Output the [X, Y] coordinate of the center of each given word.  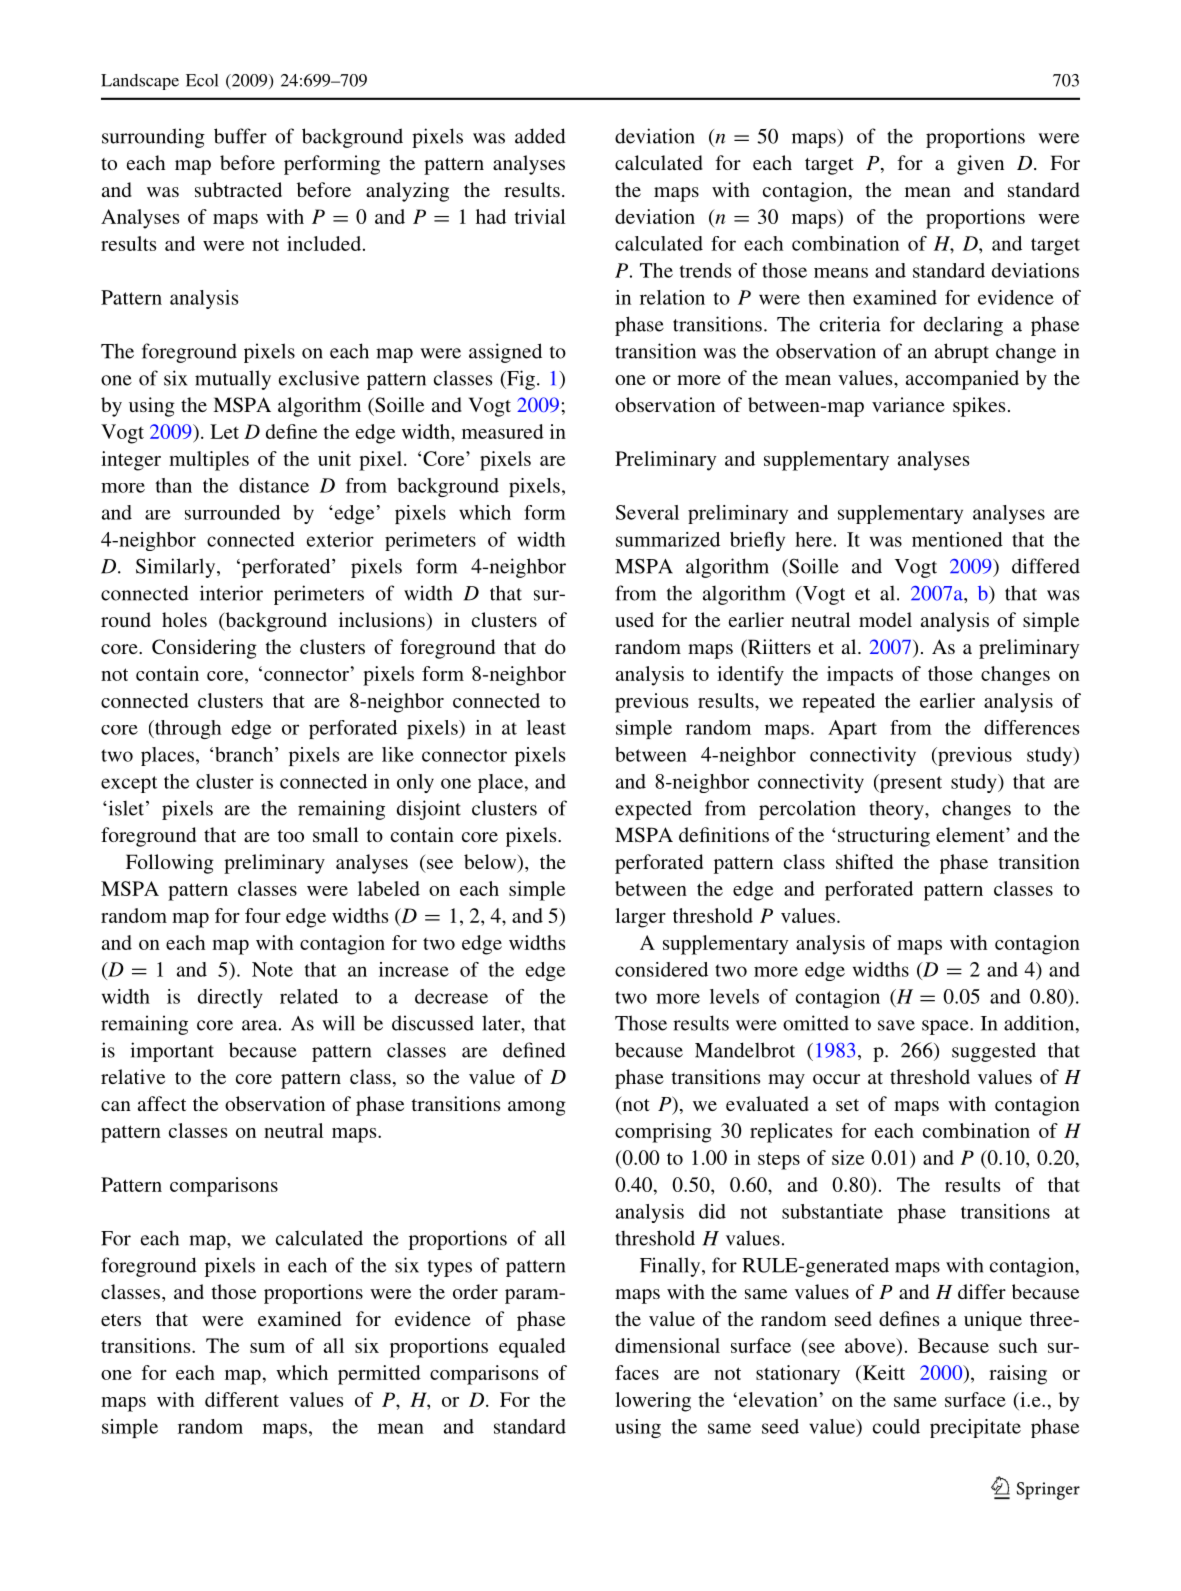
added [540, 136]
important [172, 1052]
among [537, 1108]
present [910, 783]
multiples [209, 461]
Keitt [882, 1372]
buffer [240, 136]
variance [908, 404]
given [980, 165]
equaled [532, 1348]
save [896, 1025]
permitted [379, 1375]
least [546, 727]
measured [503, 431]
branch [245, 754]
